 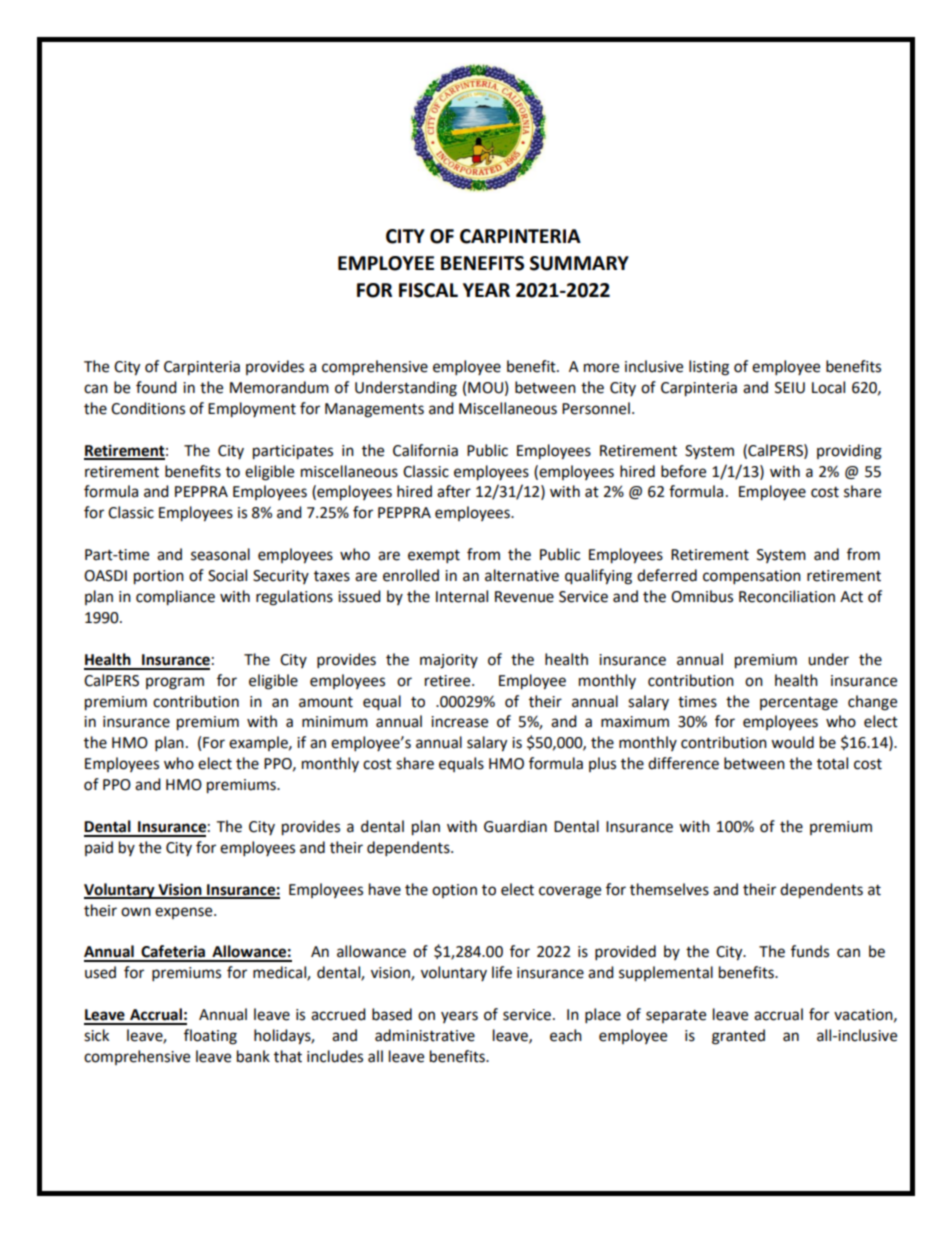 I want to click on Conditions, so click(x=148, y=408).
